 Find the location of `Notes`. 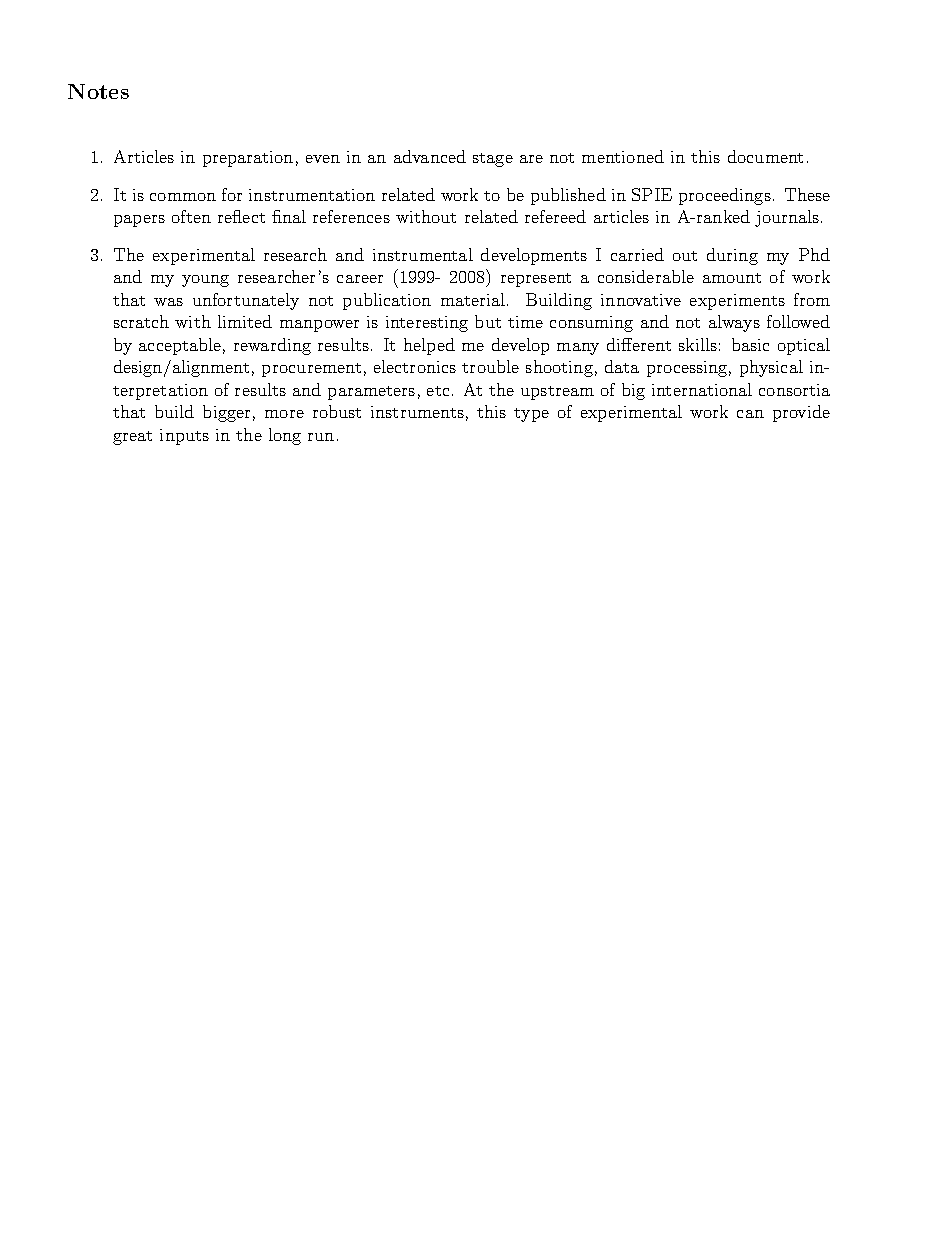

Notes is located at coordinates (98, 91).
